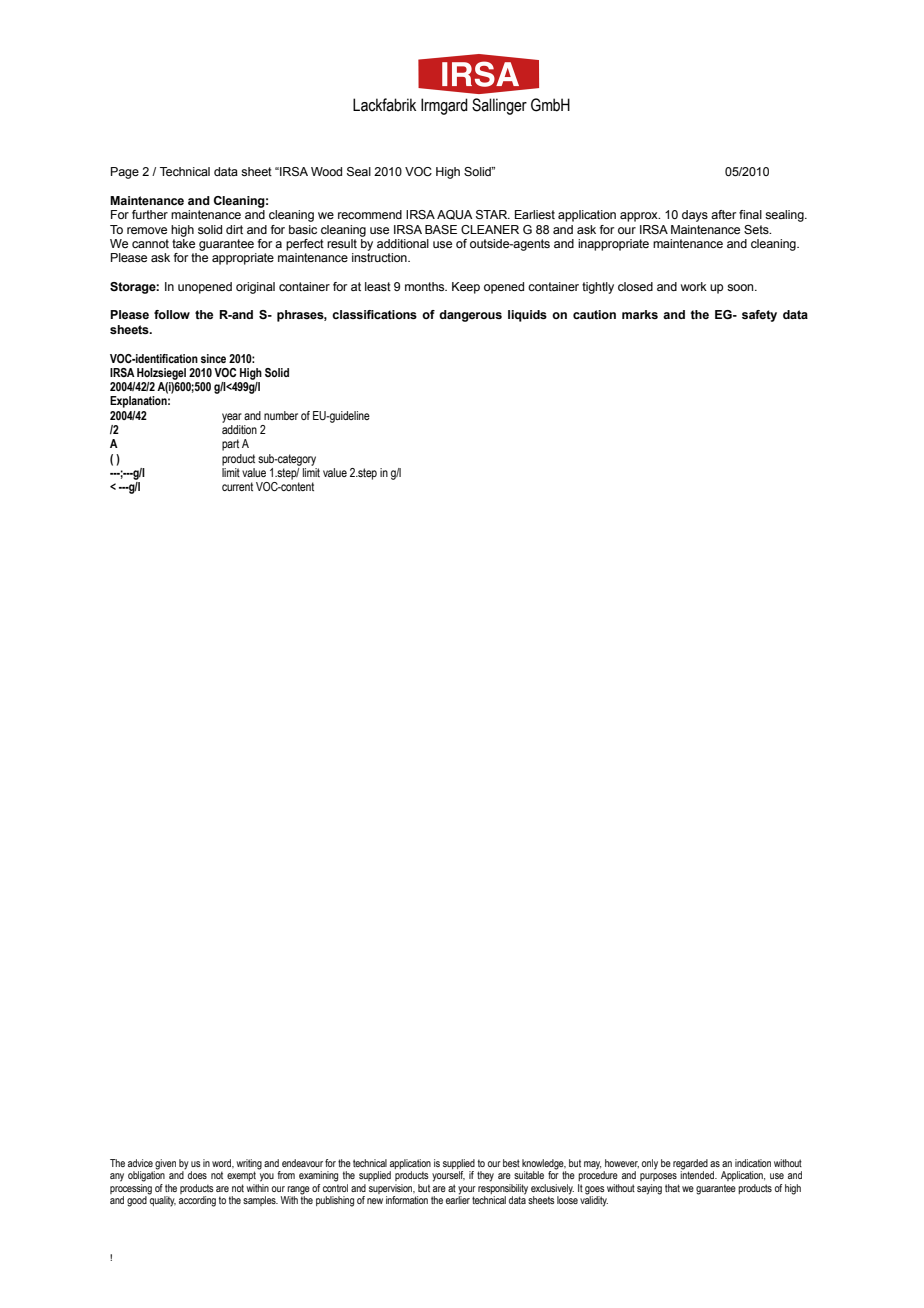 The width and height of the page is (924, 1308). I want to click on number, so click(281, 415).
